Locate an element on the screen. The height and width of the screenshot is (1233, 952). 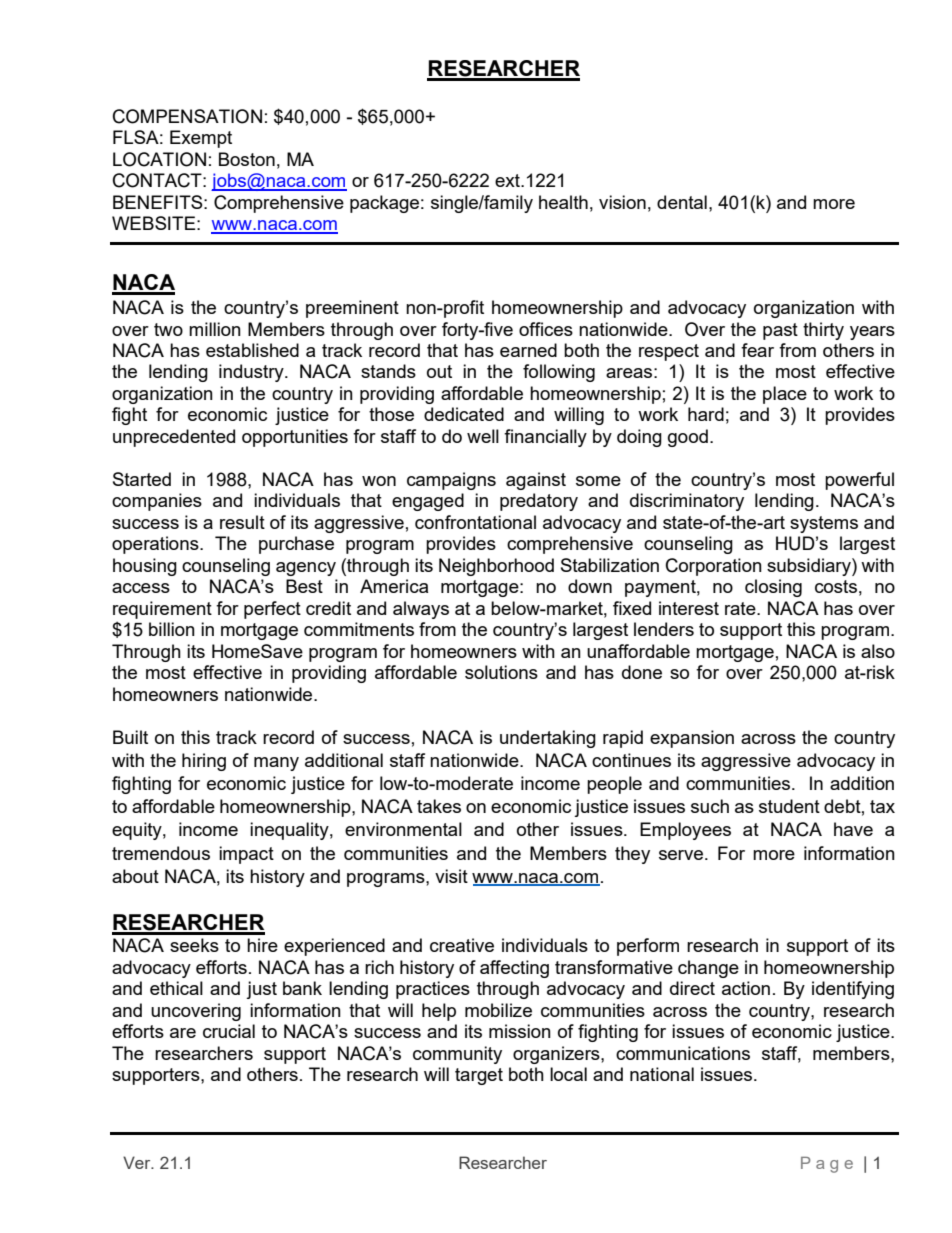
Neighborhood is located at coordinates (496, 567).
